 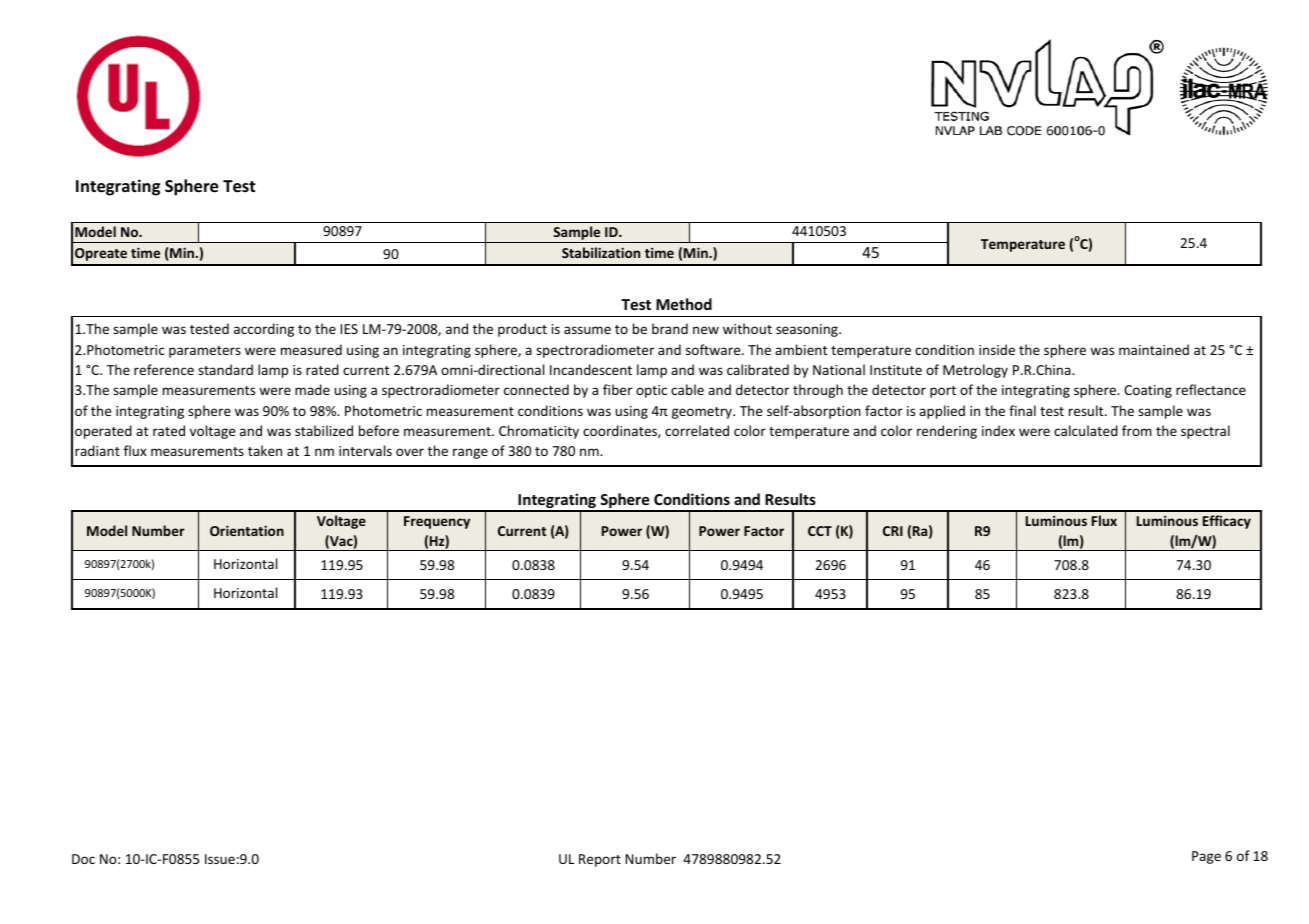 What do you see at coordinates (247, 530) in the image?
I see `Orientation` at bounding box center [247, 530].
